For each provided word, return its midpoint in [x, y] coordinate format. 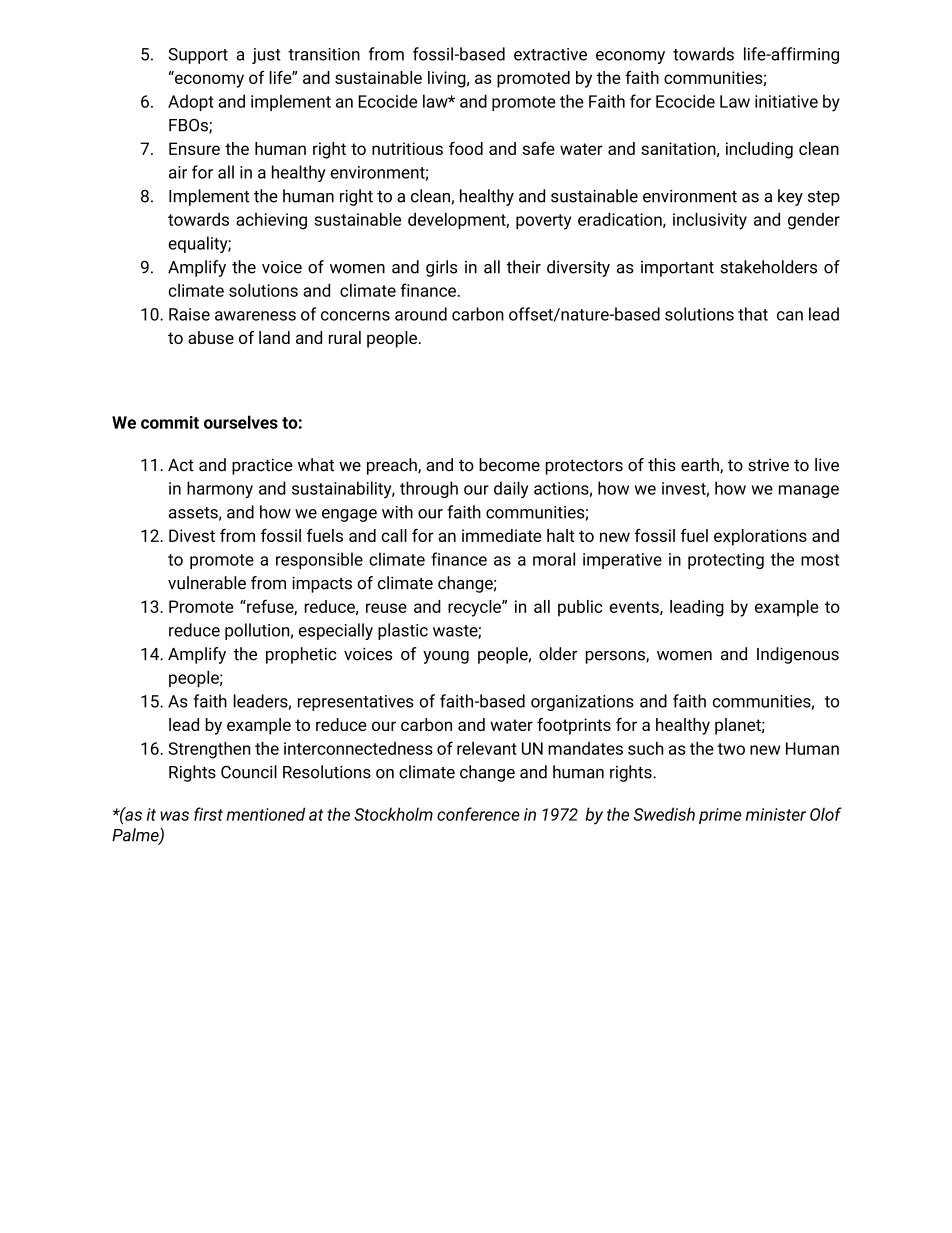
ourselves [241, 422]
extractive [550, 54]
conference [478, 814]
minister [776, 814]
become [509, 465]
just [266, 56]
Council [249, 772]
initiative [786, 101]
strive [768, 465]
